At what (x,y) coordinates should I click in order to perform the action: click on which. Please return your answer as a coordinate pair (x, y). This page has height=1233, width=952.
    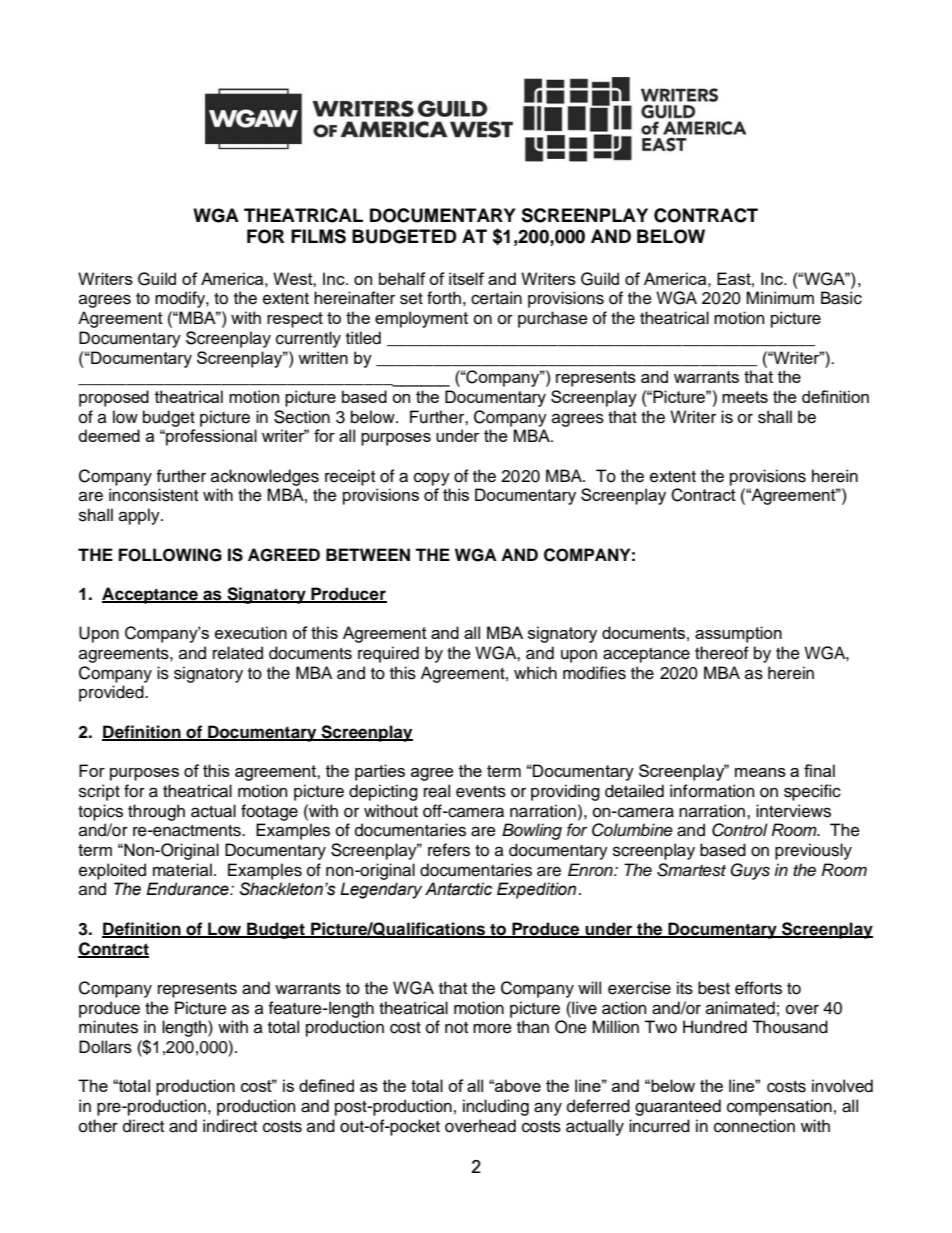
    Looking at the image, I should click on (535, 673).
